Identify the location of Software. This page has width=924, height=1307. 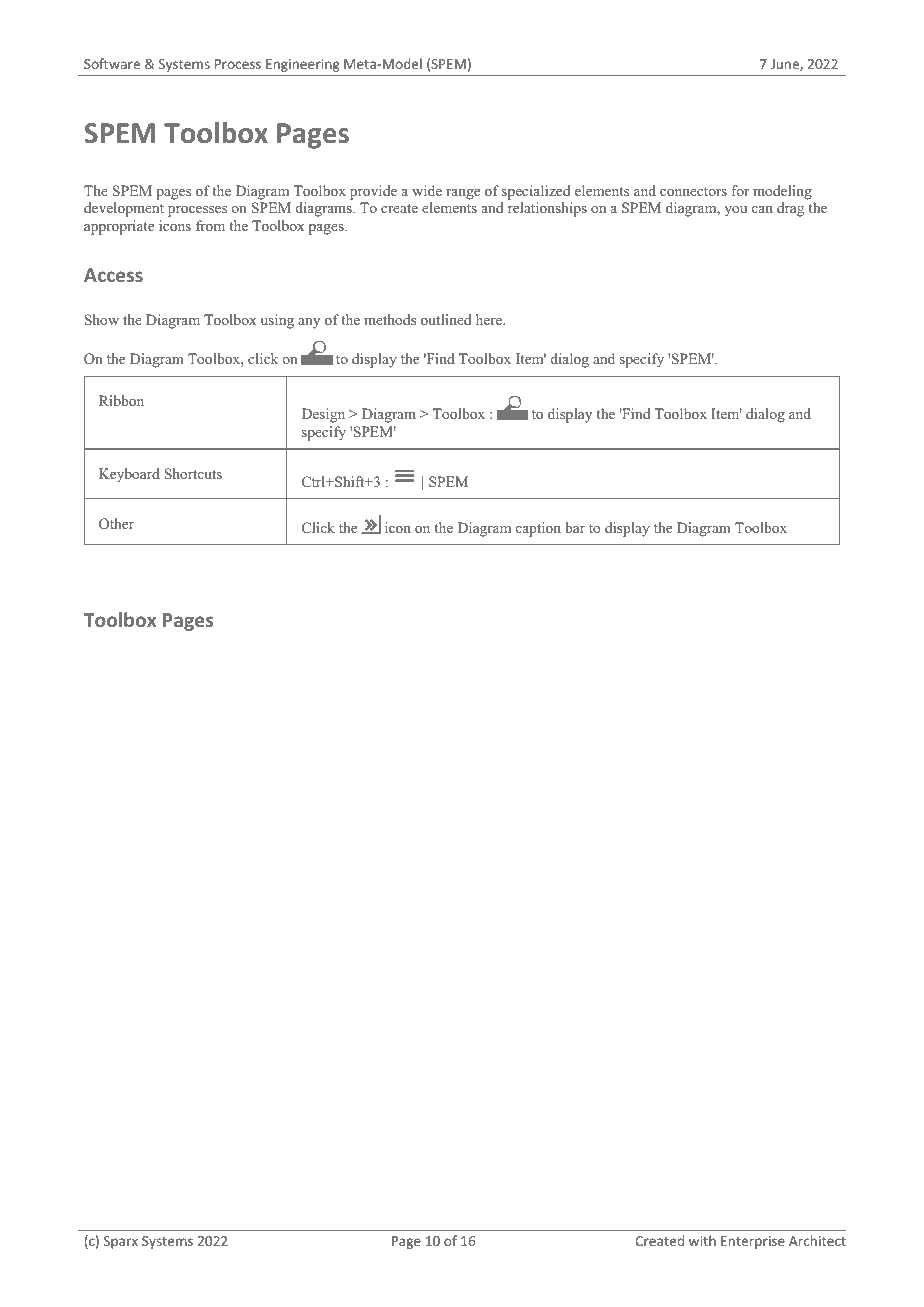
(112, 63).
